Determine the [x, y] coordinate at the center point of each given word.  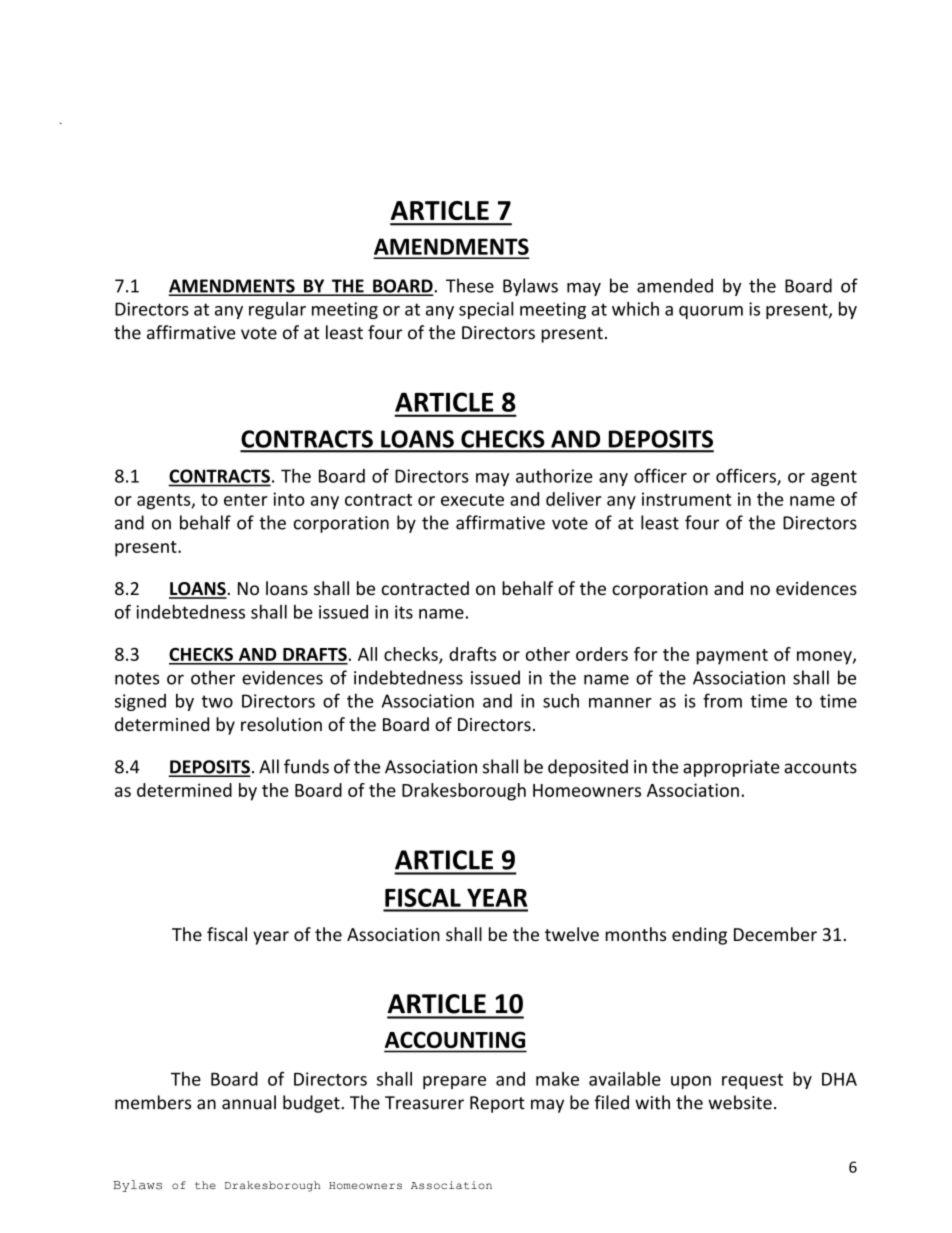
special [486, 310]
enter [246, 500]
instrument [686, 499]
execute [472, 500]
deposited [588, 768]
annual [249, 1102]
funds [306, 766]
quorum [711, 312]
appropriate [731, 768]
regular [277, 310]
